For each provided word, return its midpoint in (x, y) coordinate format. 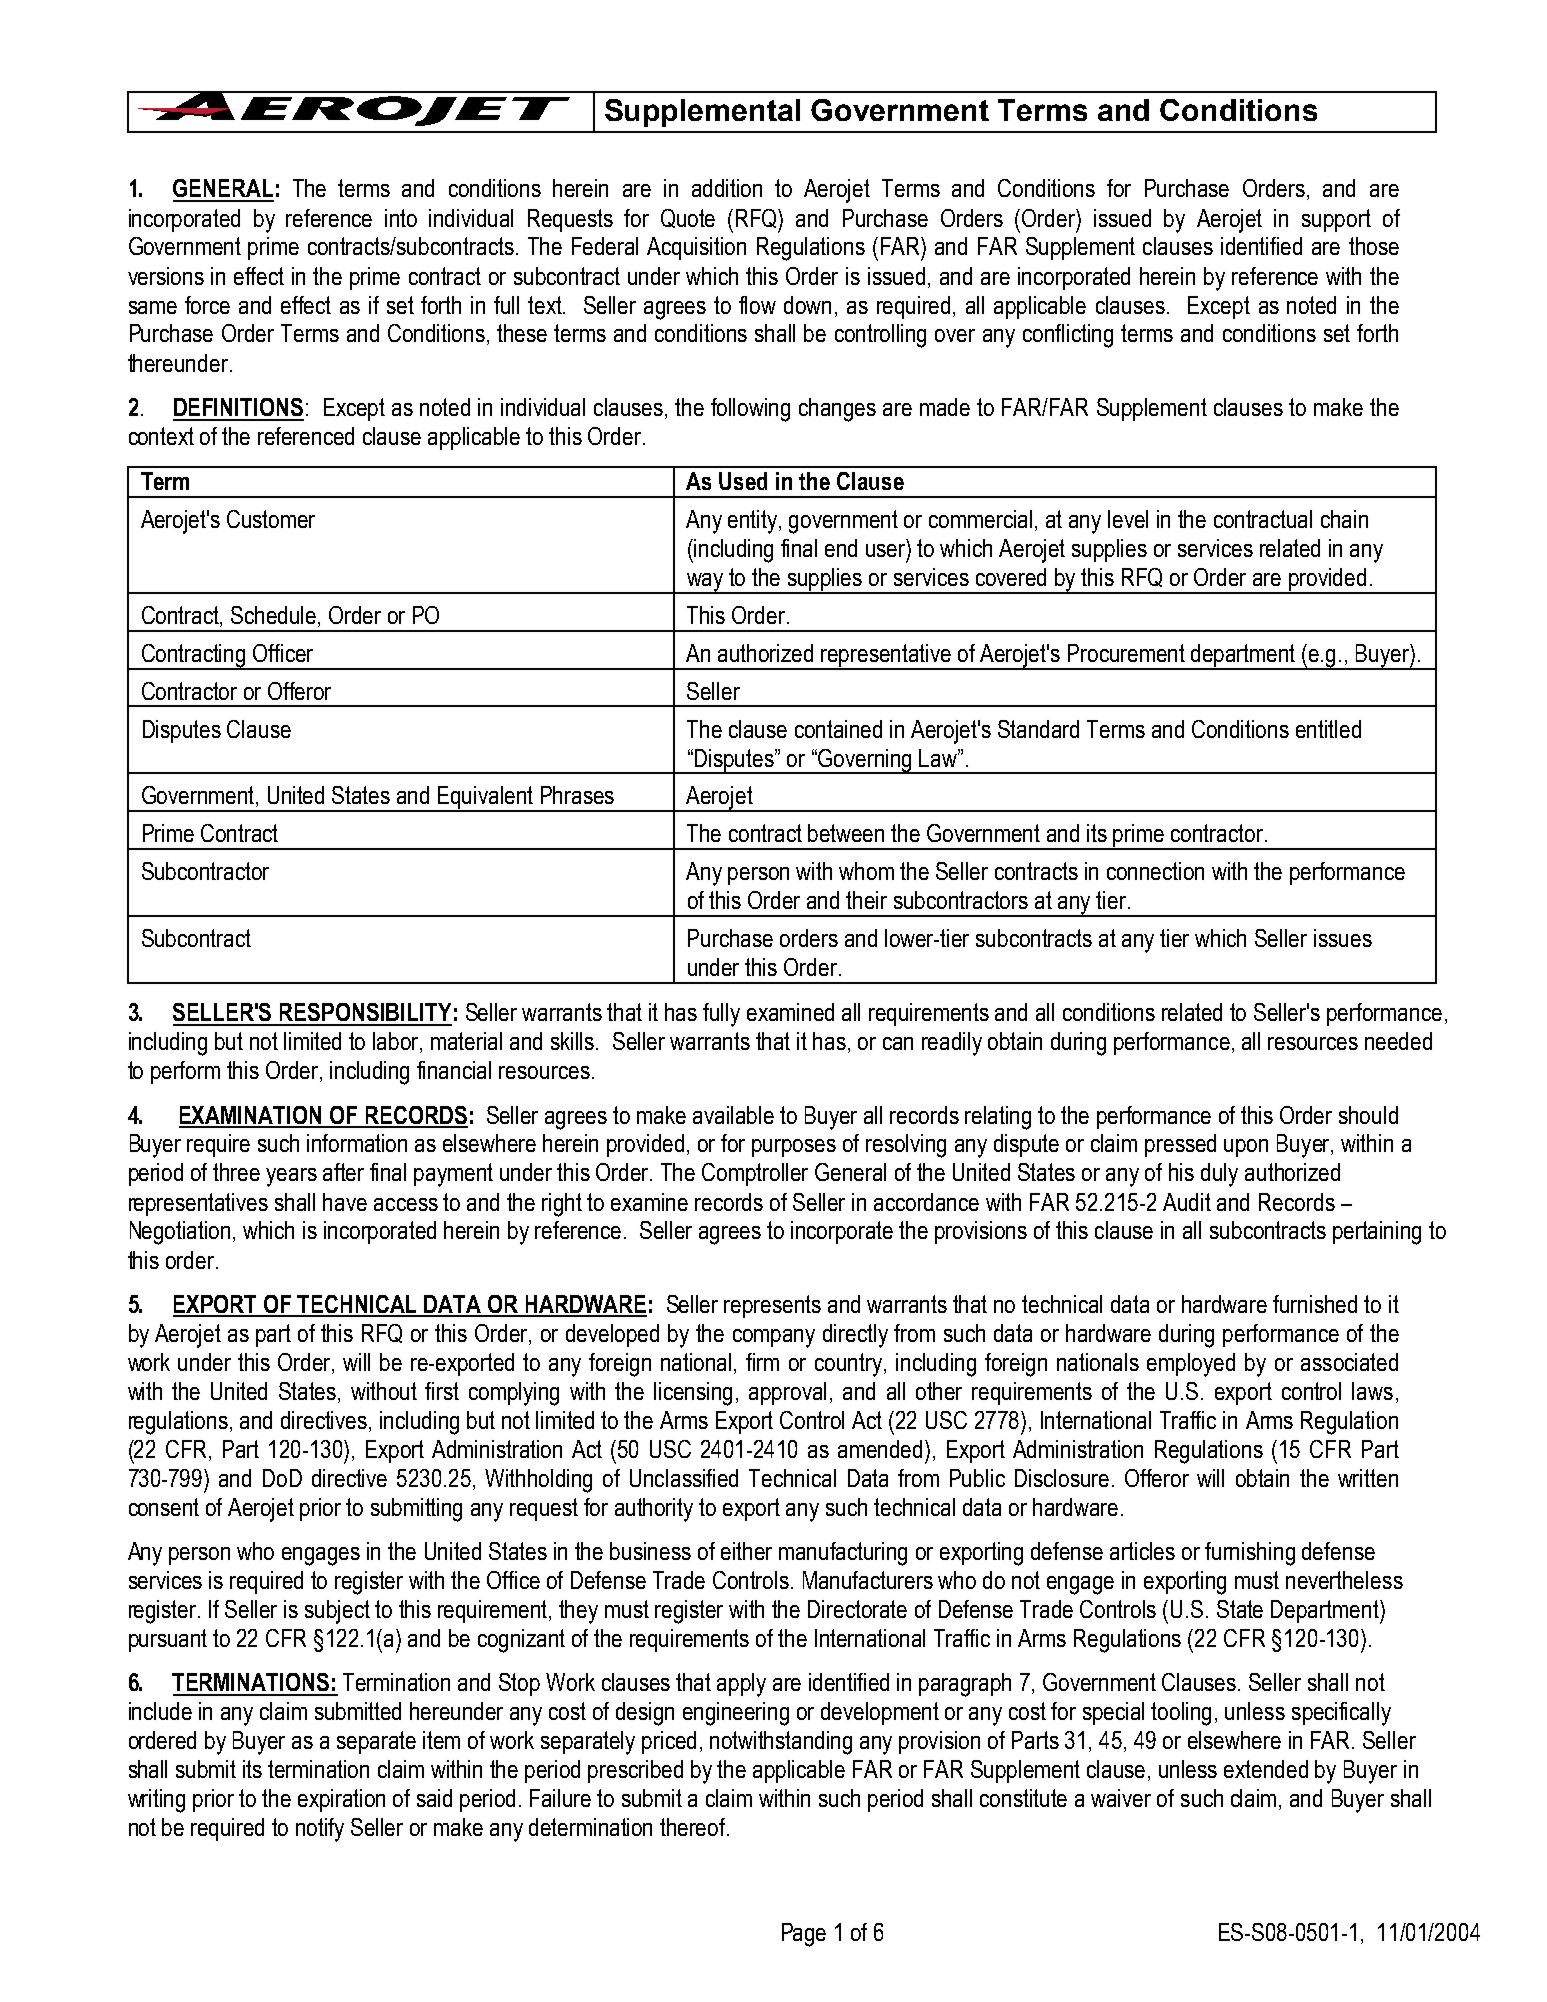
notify (320, 1830)
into (401, 218)
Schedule (275, 616)
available (733, 1115)
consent (164, 1507)
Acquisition (696, 248)
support (1336, 220)
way (705, 583)
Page (804, 1935)
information (357, 1143)
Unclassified (684, 1478)
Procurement (1126, 653)
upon (1246, 1148)
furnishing (1250, 1554)
